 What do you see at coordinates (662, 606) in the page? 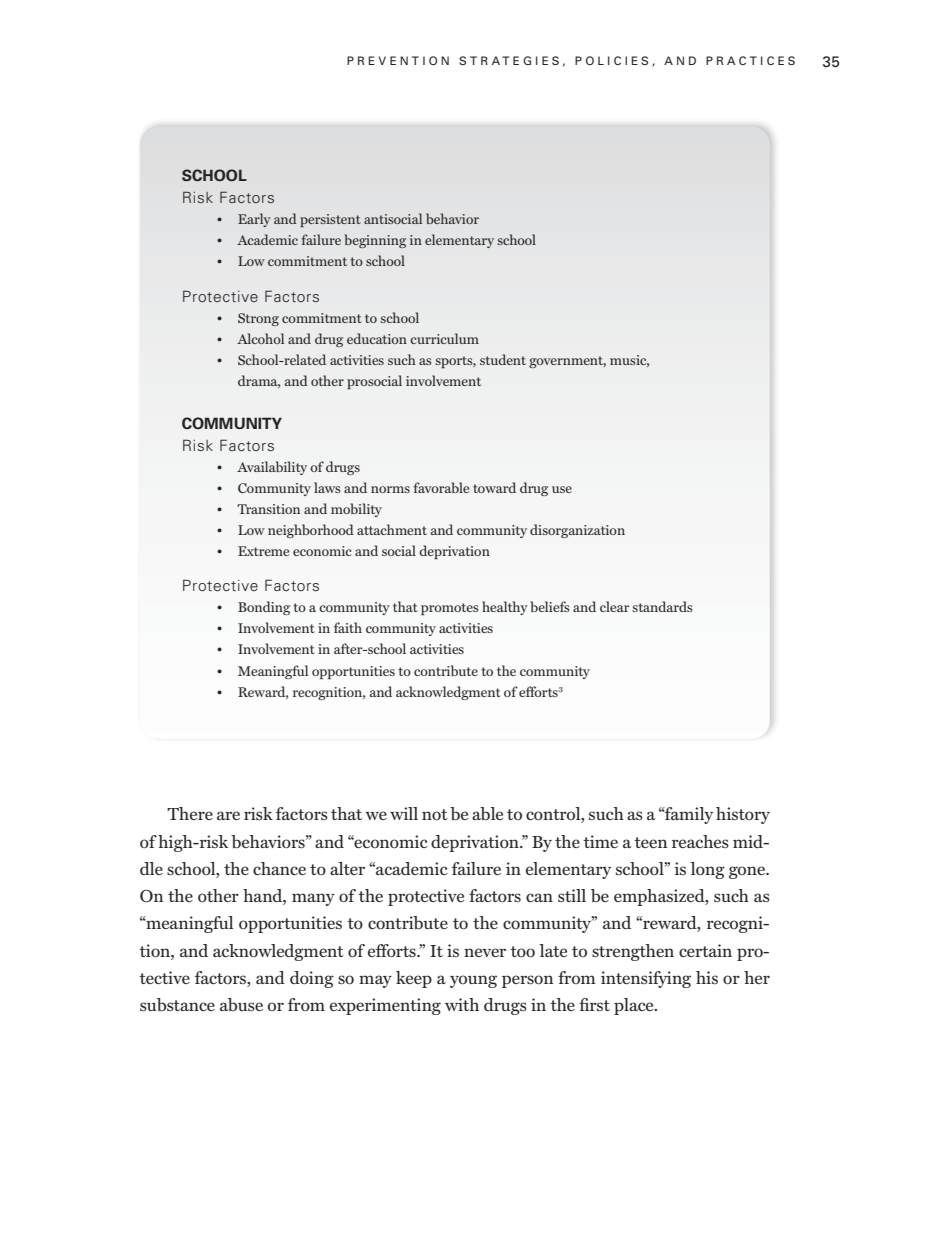
I see `standards` at bounding box center [662, 606].
